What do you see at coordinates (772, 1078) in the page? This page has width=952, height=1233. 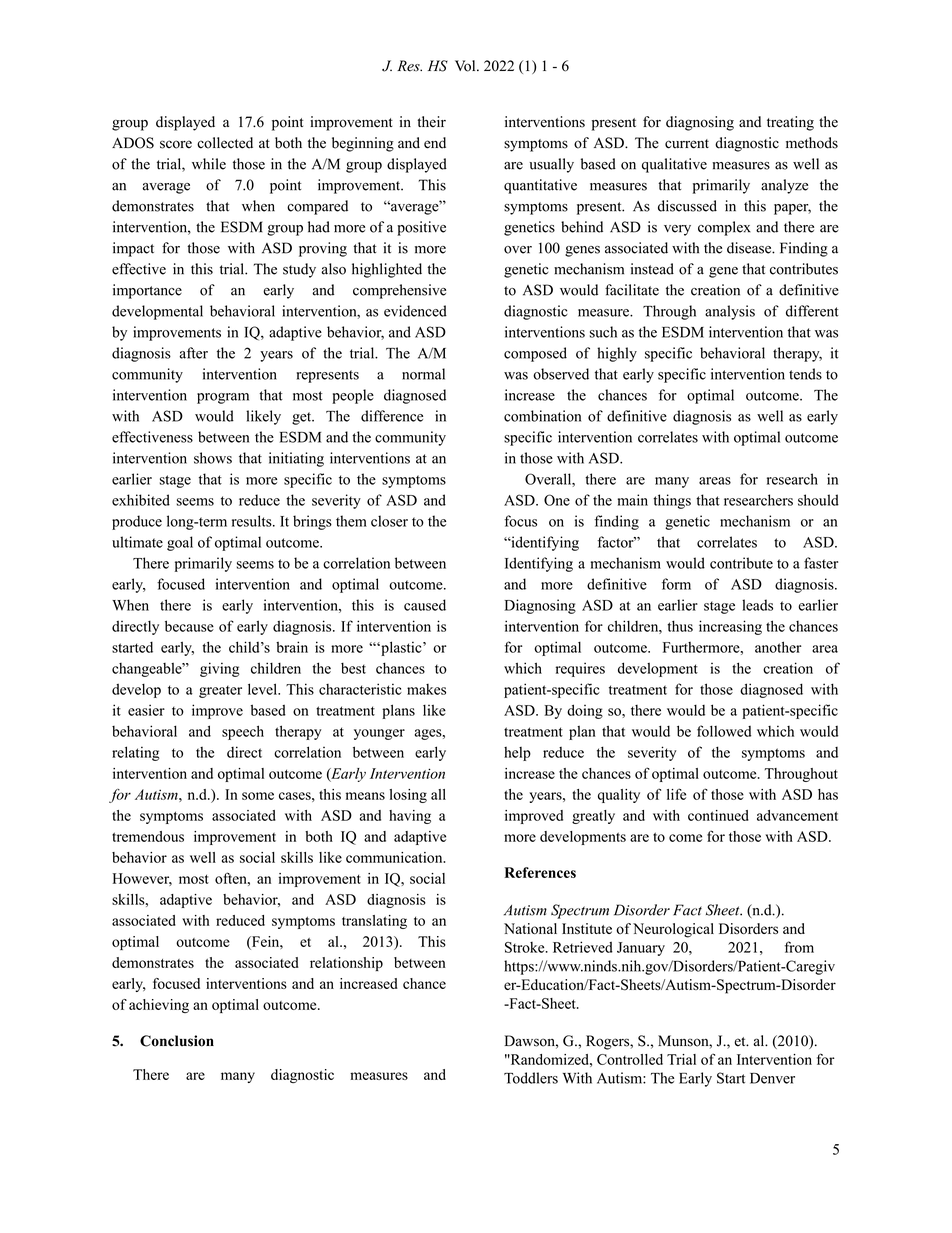 I see `Denver` at bounding box center [772, 1078].
